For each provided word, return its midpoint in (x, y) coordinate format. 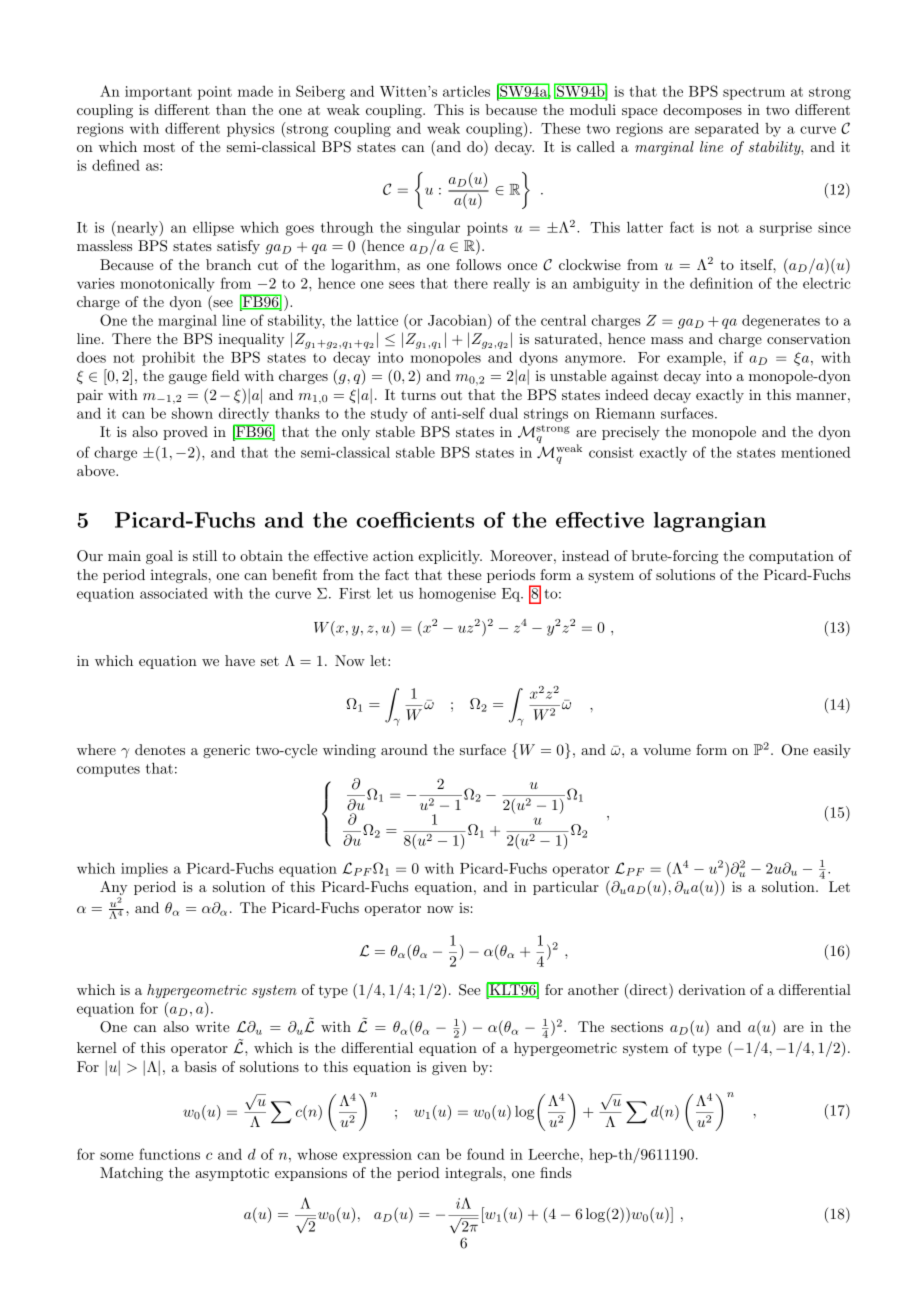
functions (169, 1154)
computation (791, 557)
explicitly (450, 557)
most (159, 147)
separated (727, 130)
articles (466, 91)
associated (174, 593)
